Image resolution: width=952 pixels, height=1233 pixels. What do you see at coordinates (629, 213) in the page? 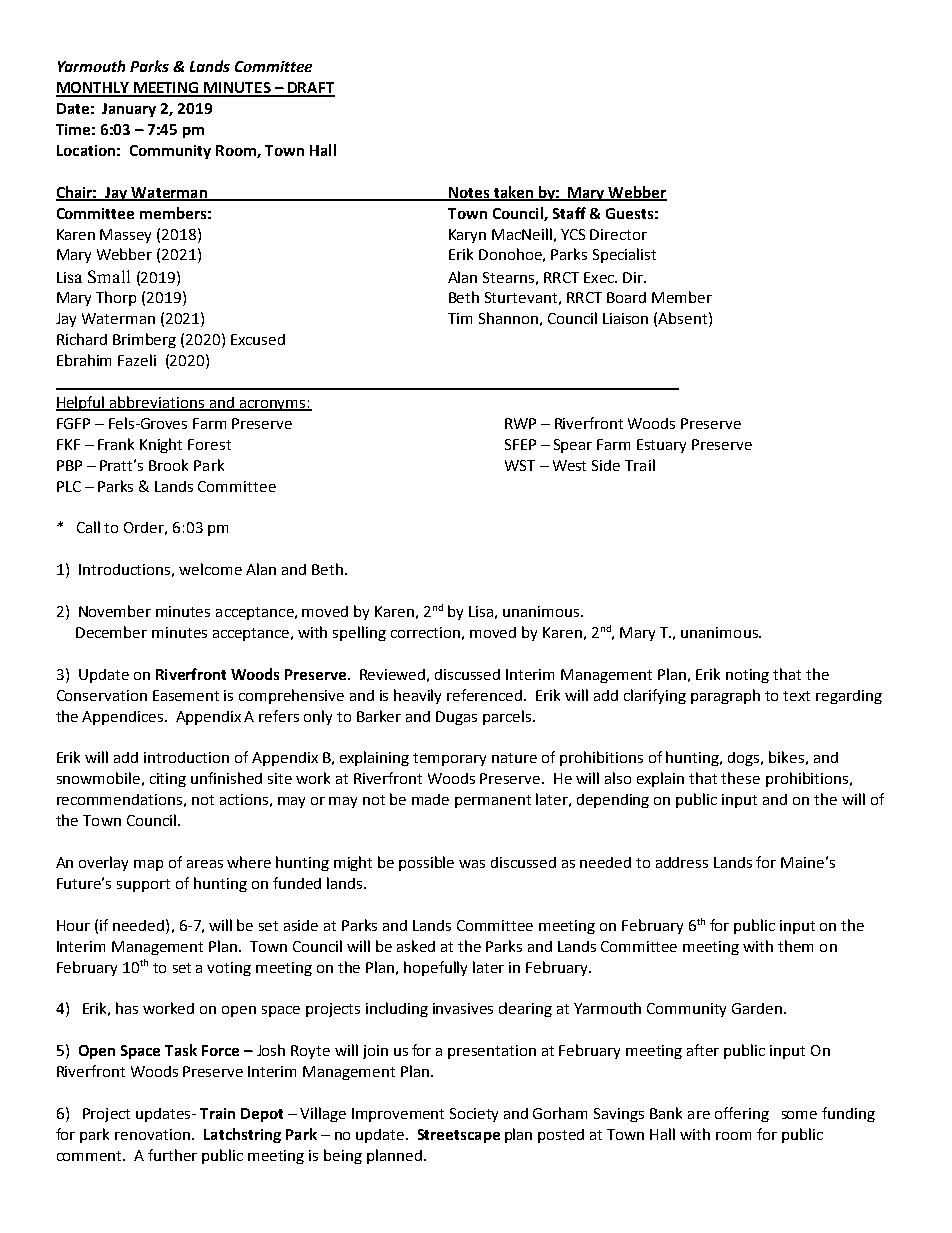
I see `Guests` at bounding box center [629, 213].
